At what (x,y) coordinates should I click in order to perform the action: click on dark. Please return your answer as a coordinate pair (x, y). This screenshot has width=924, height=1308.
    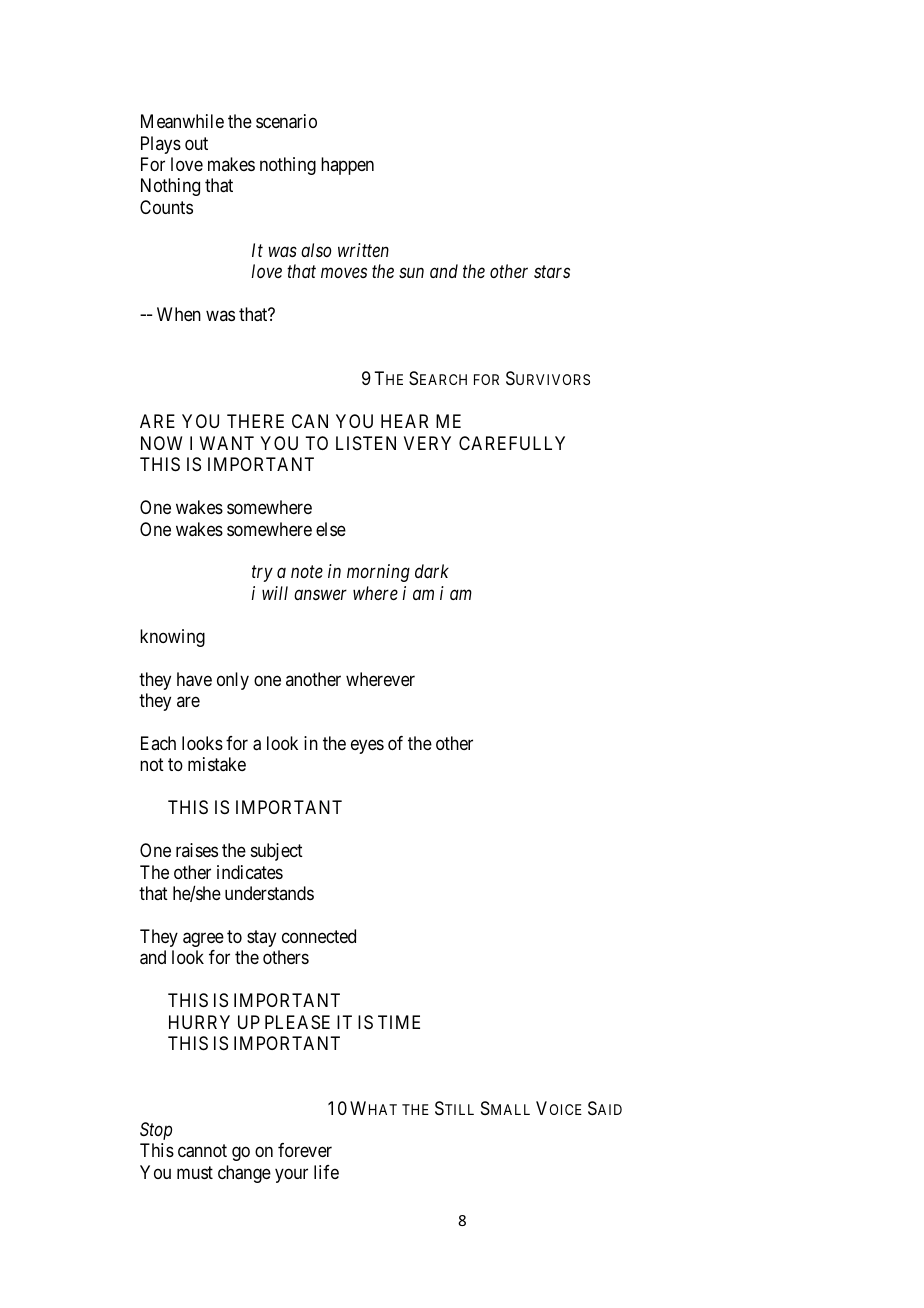
    Looking at the image, I should click on (432, 571).
